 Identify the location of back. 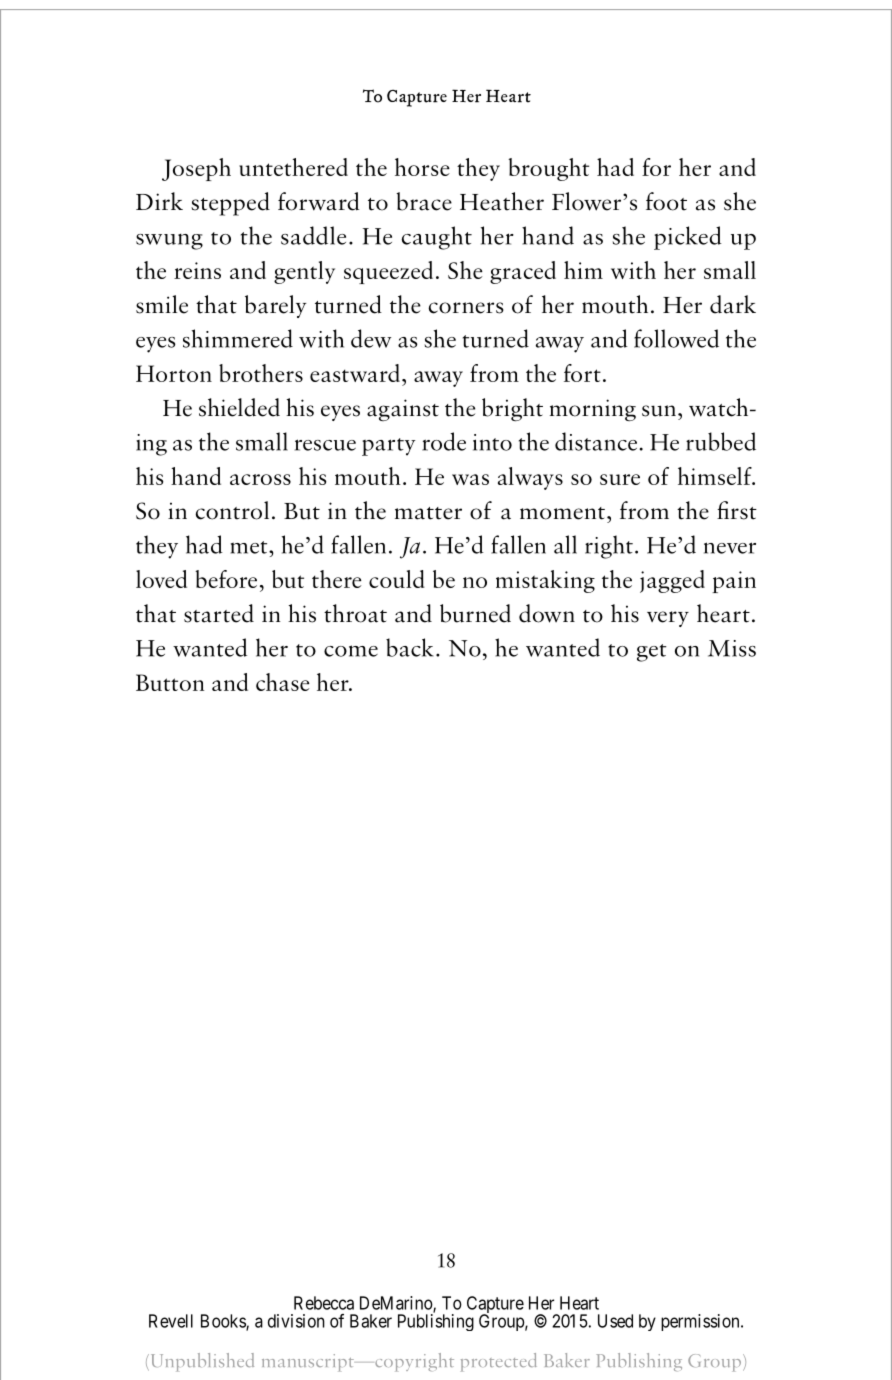
(410, 647).
